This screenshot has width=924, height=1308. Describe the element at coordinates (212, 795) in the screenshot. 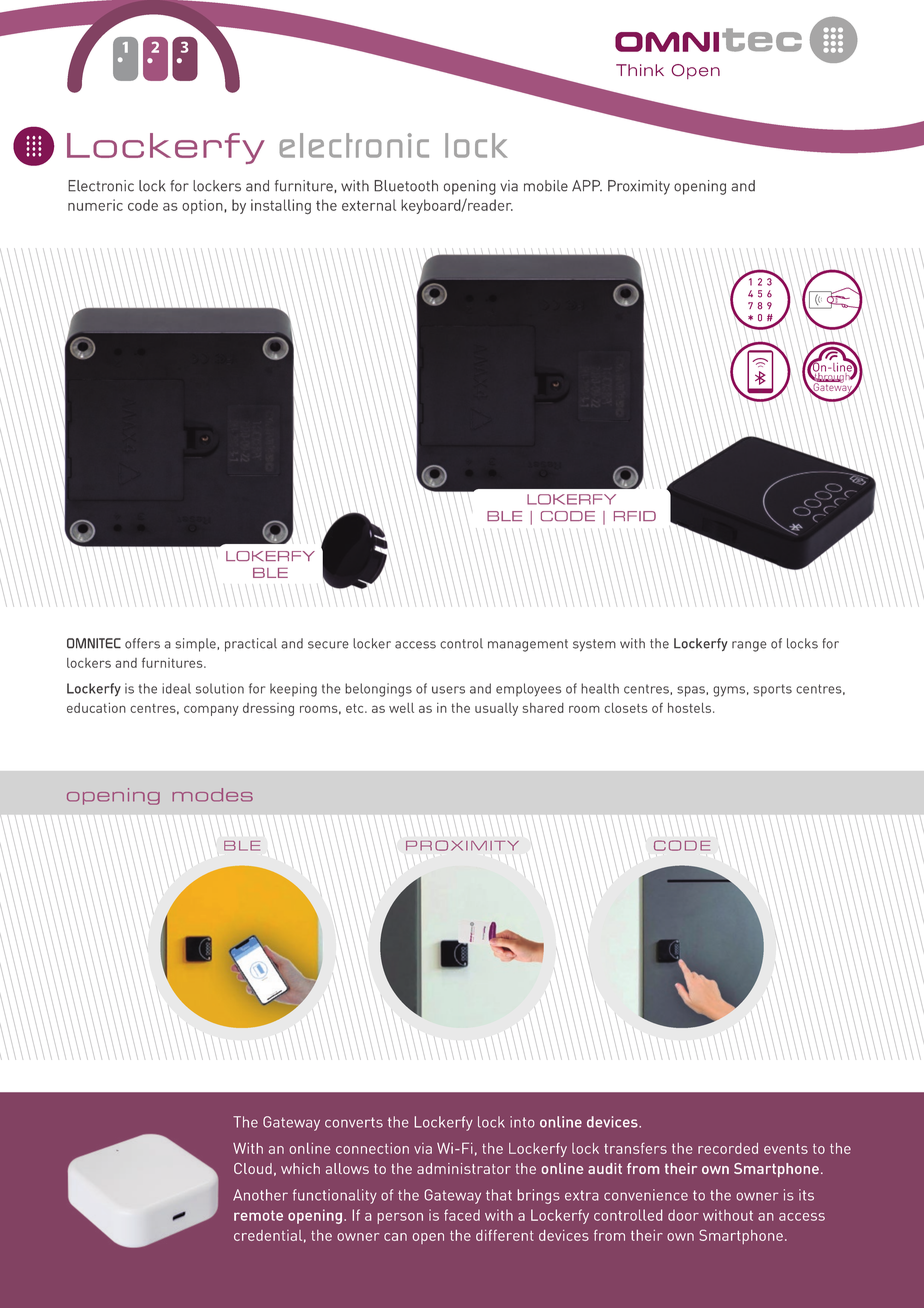

I see `modes` at that location.
